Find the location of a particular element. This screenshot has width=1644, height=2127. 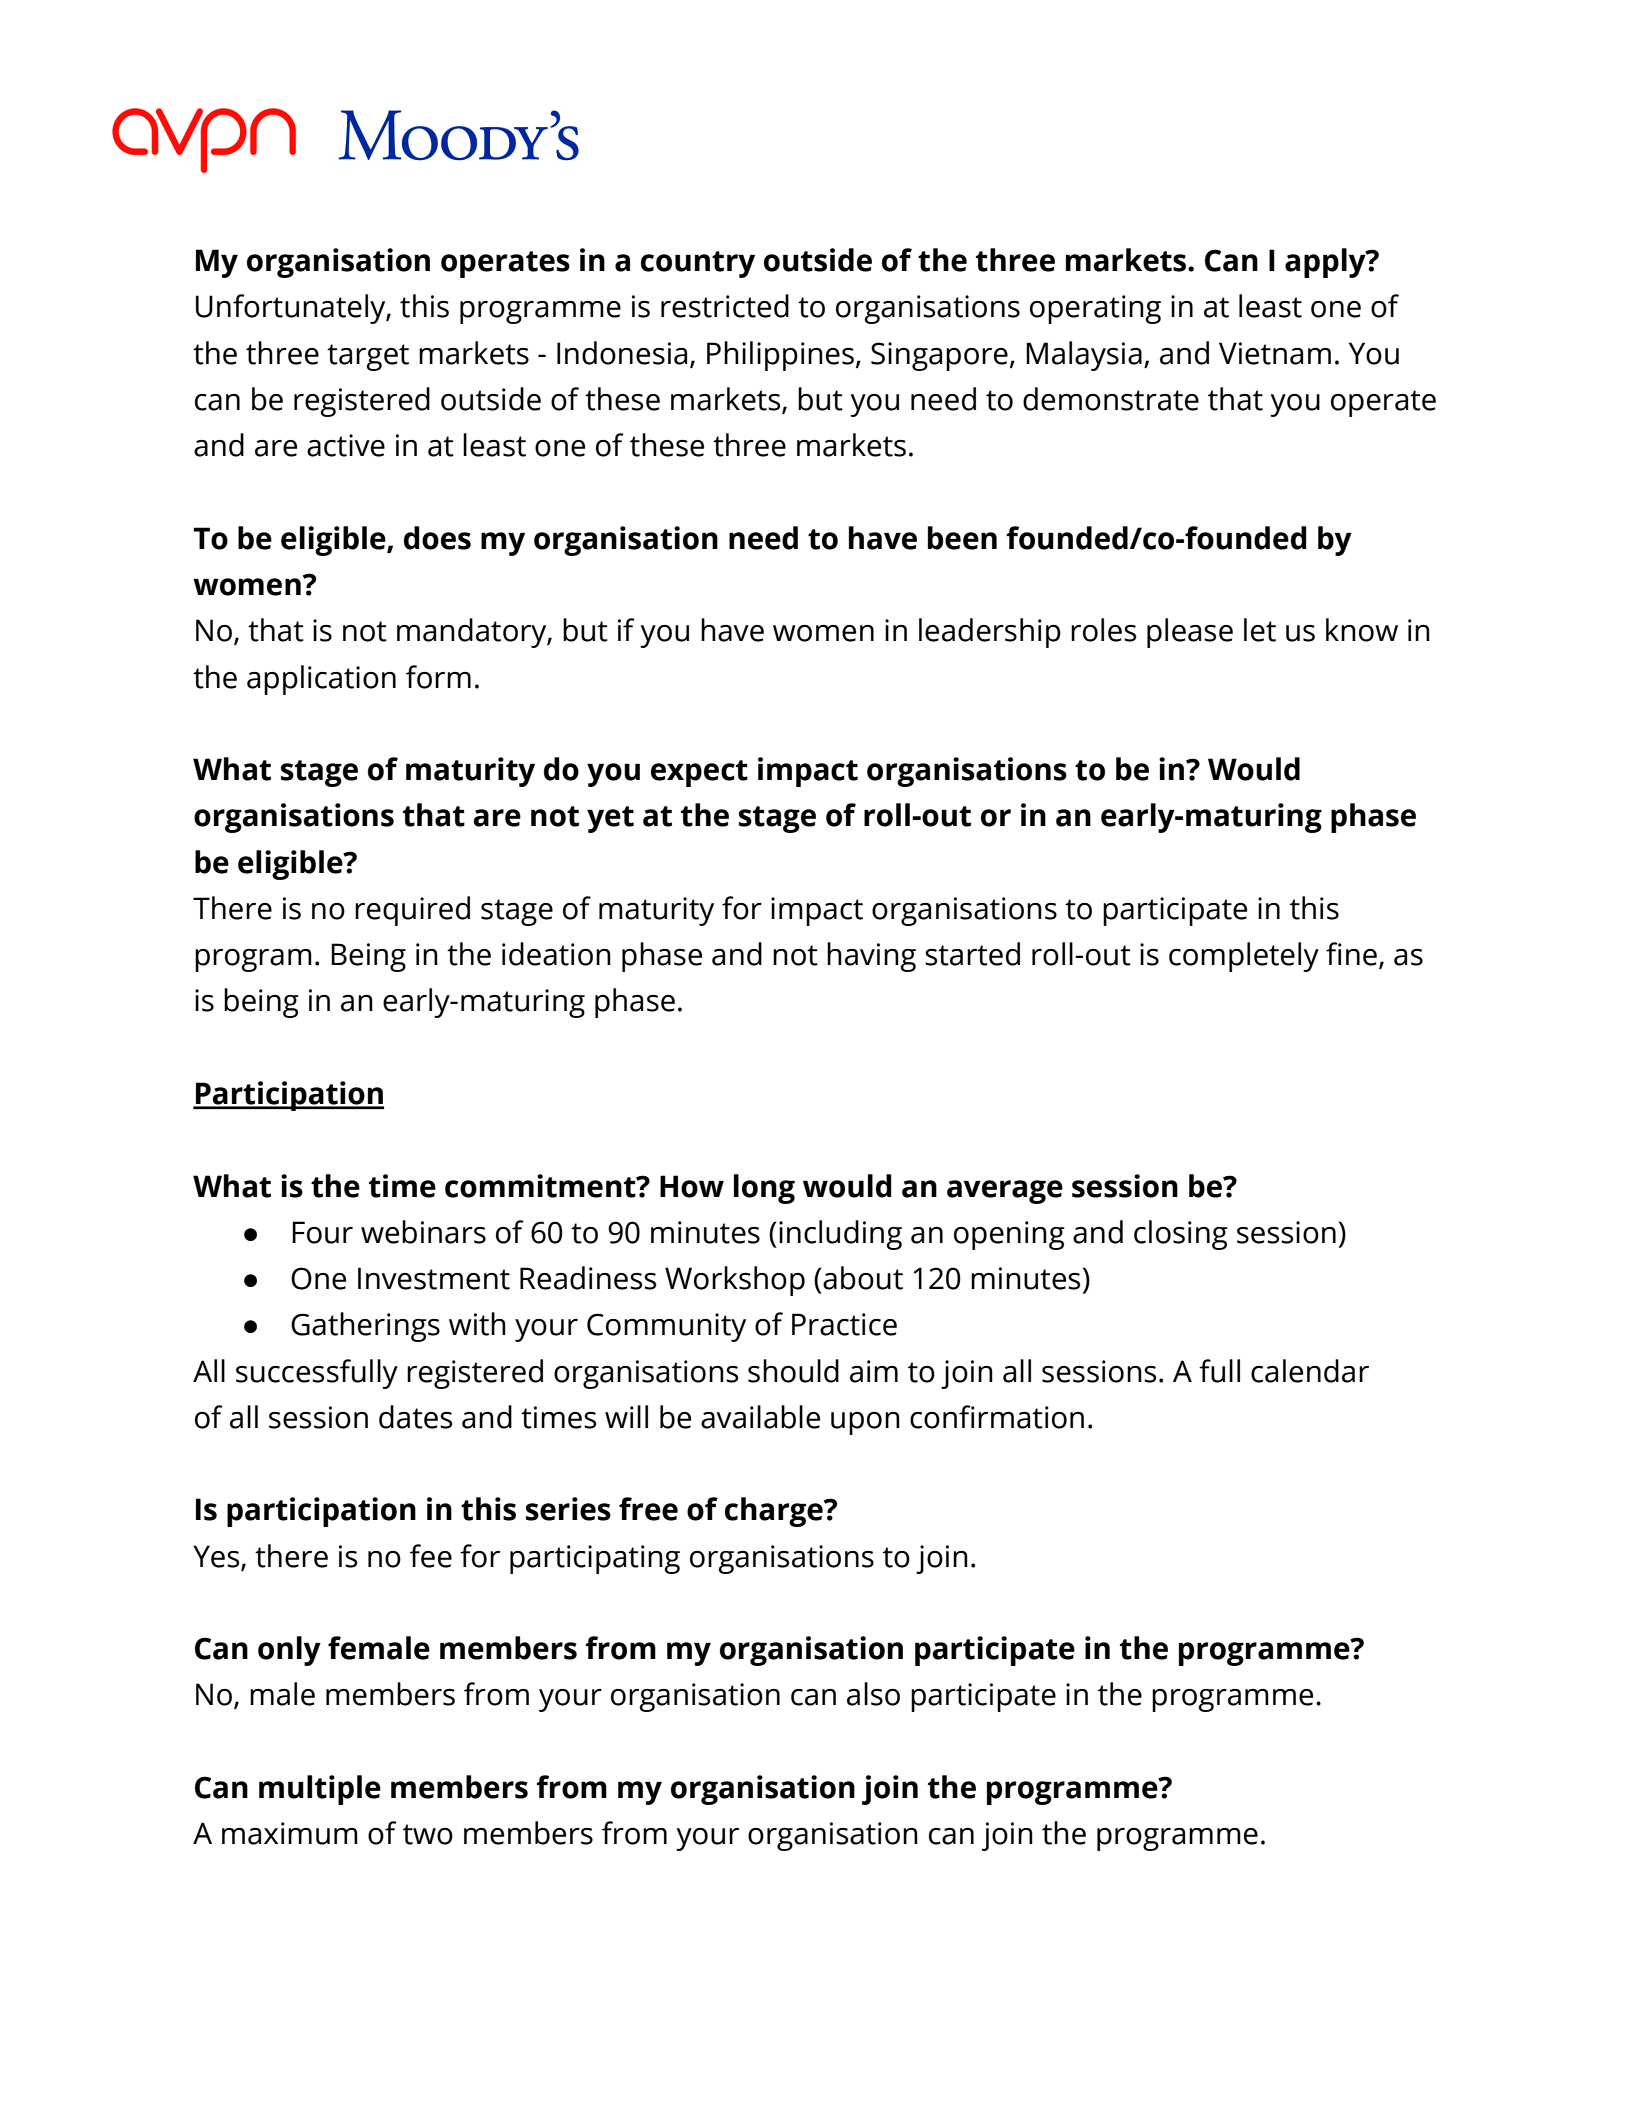

Vietnam is located at coordinates (1275, 353).
